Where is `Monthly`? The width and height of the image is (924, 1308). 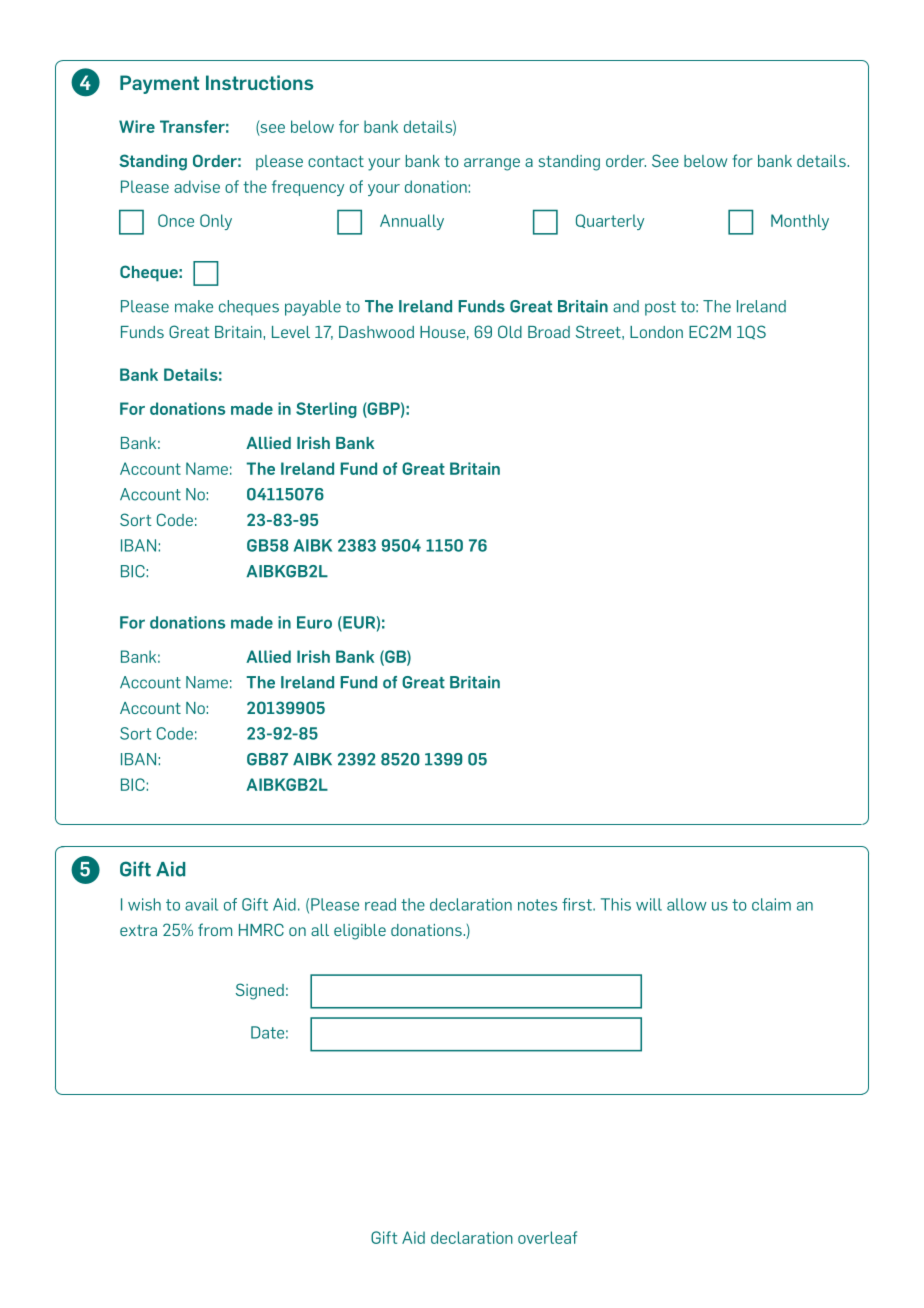
Monthly is located at coordinates (800, 222).
